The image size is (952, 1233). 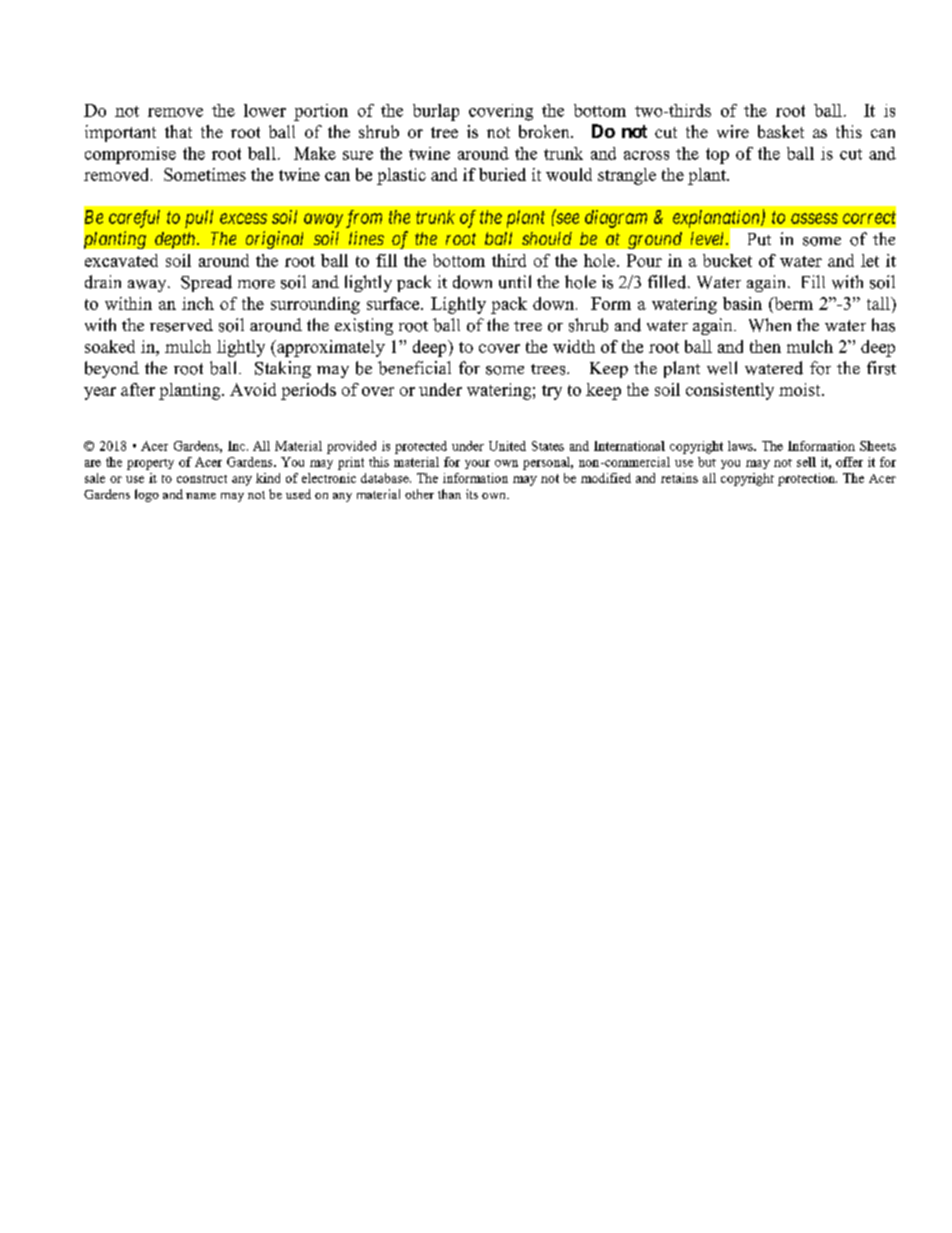 I want to click on wire, so click(x=733, y=131).
